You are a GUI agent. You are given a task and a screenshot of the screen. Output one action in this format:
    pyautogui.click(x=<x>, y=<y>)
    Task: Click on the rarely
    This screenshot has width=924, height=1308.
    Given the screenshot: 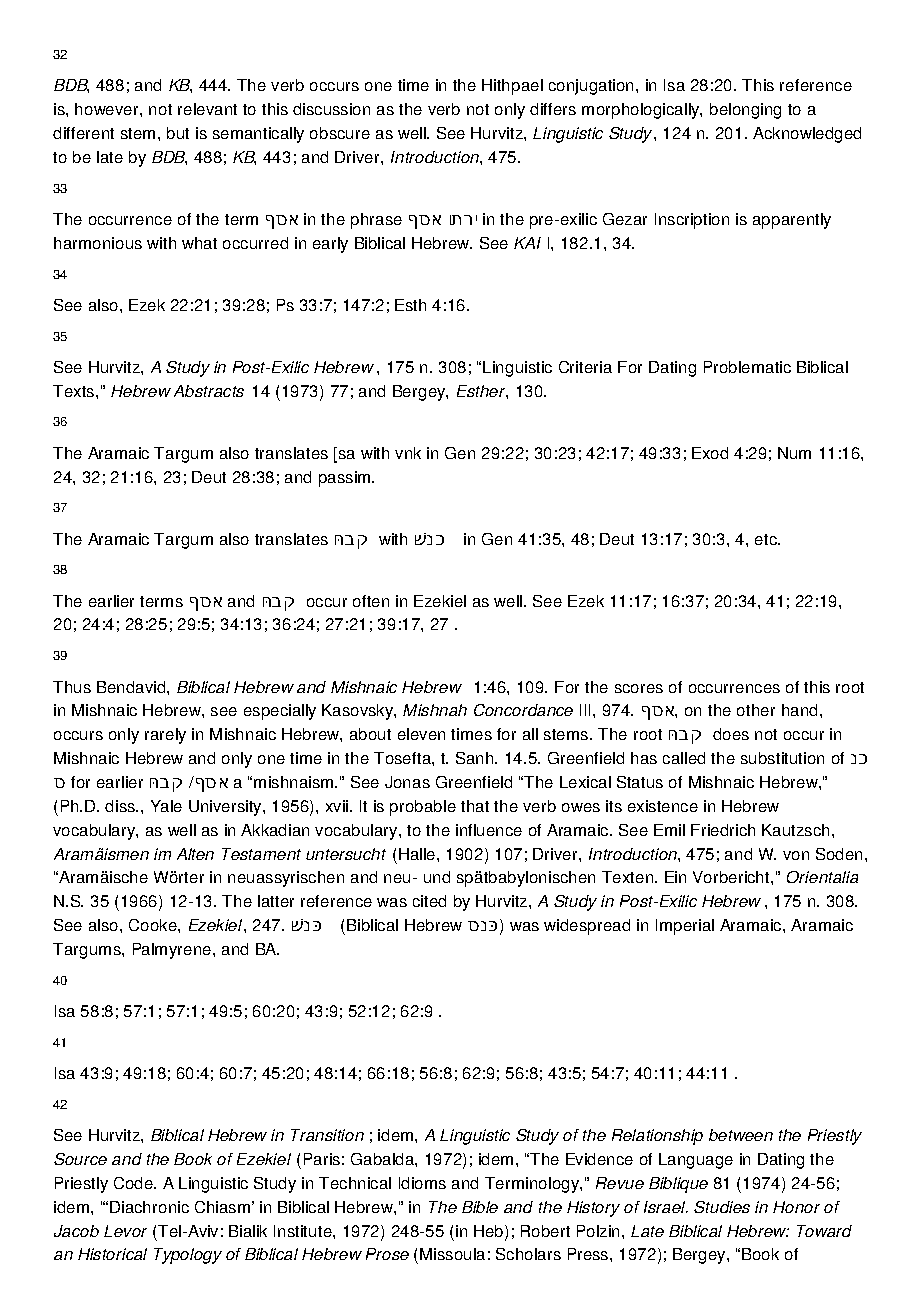 What is the action you would take?
    pyautogui.click(x=165, y=736)
